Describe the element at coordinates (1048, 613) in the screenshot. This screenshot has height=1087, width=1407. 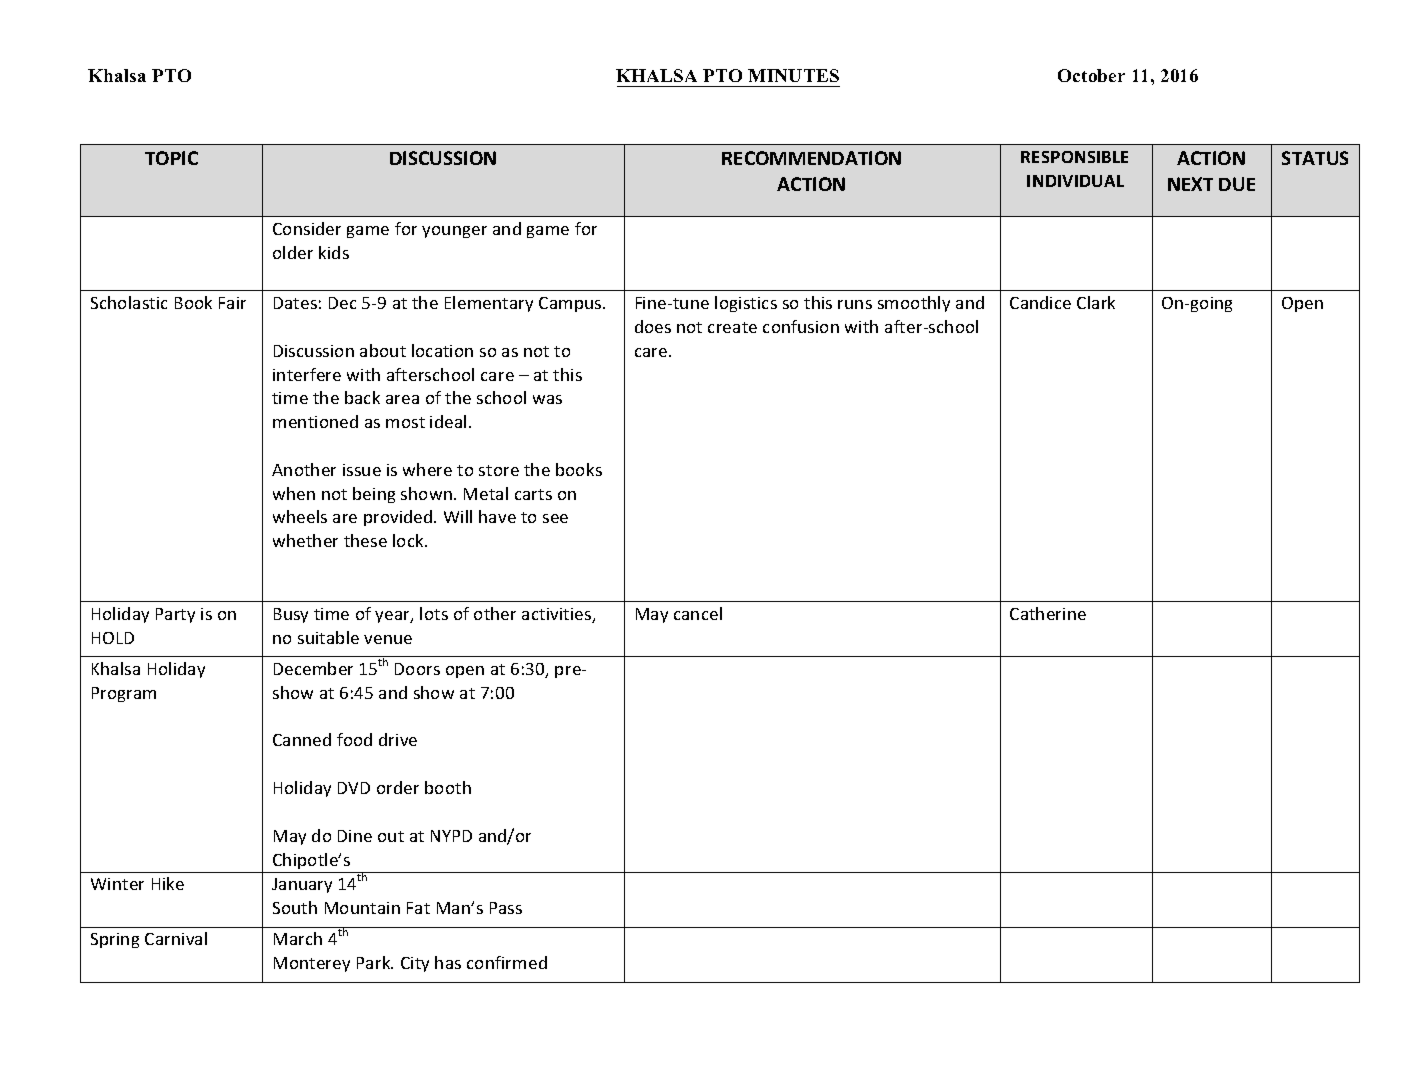
I see `Catherine` at that location.
